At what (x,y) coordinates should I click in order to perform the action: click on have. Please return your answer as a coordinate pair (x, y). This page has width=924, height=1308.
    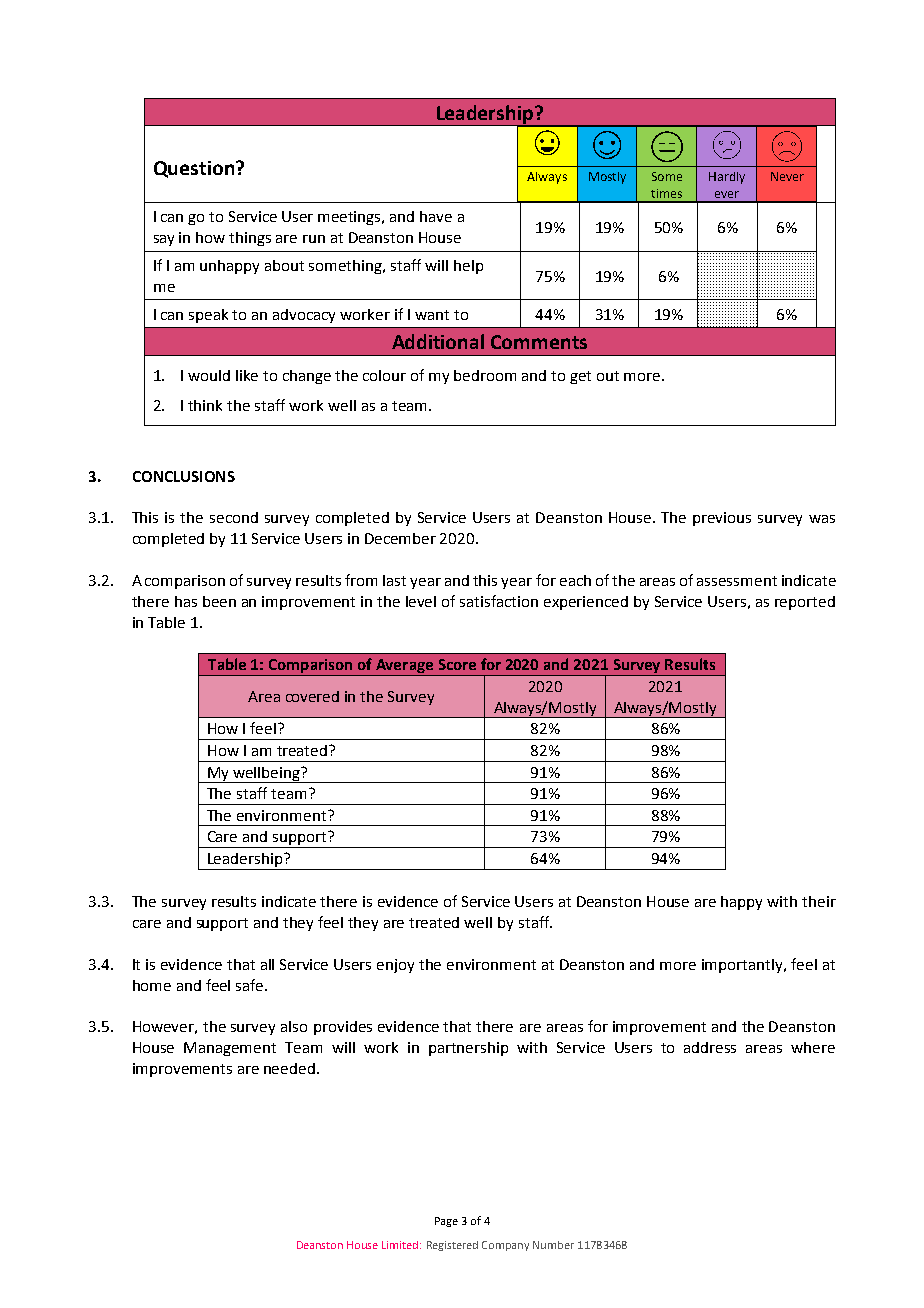
    Looking at the image, I should click on (436, 216).
